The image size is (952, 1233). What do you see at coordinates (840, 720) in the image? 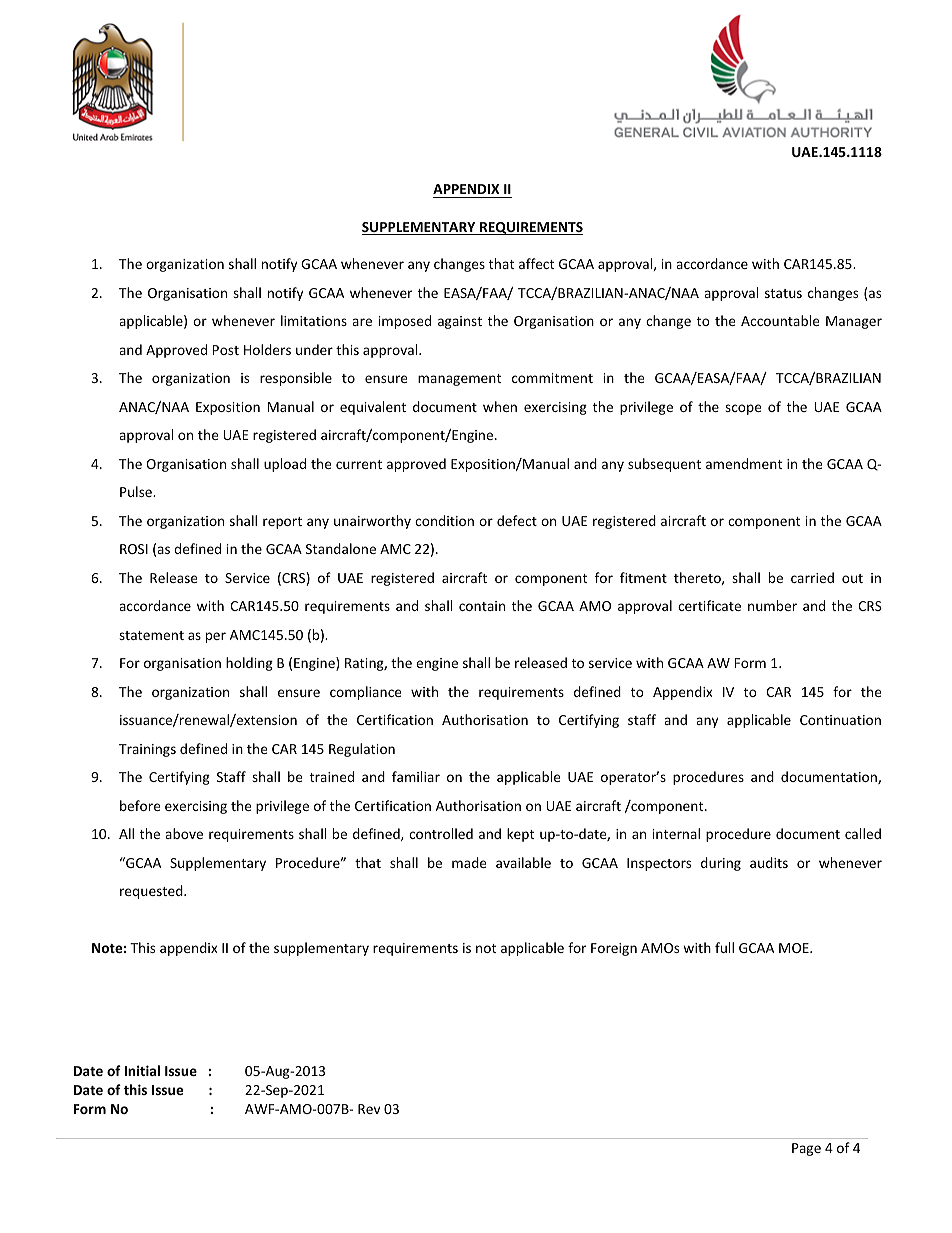
I see `Continuation` at bounding box center [840, 720].
